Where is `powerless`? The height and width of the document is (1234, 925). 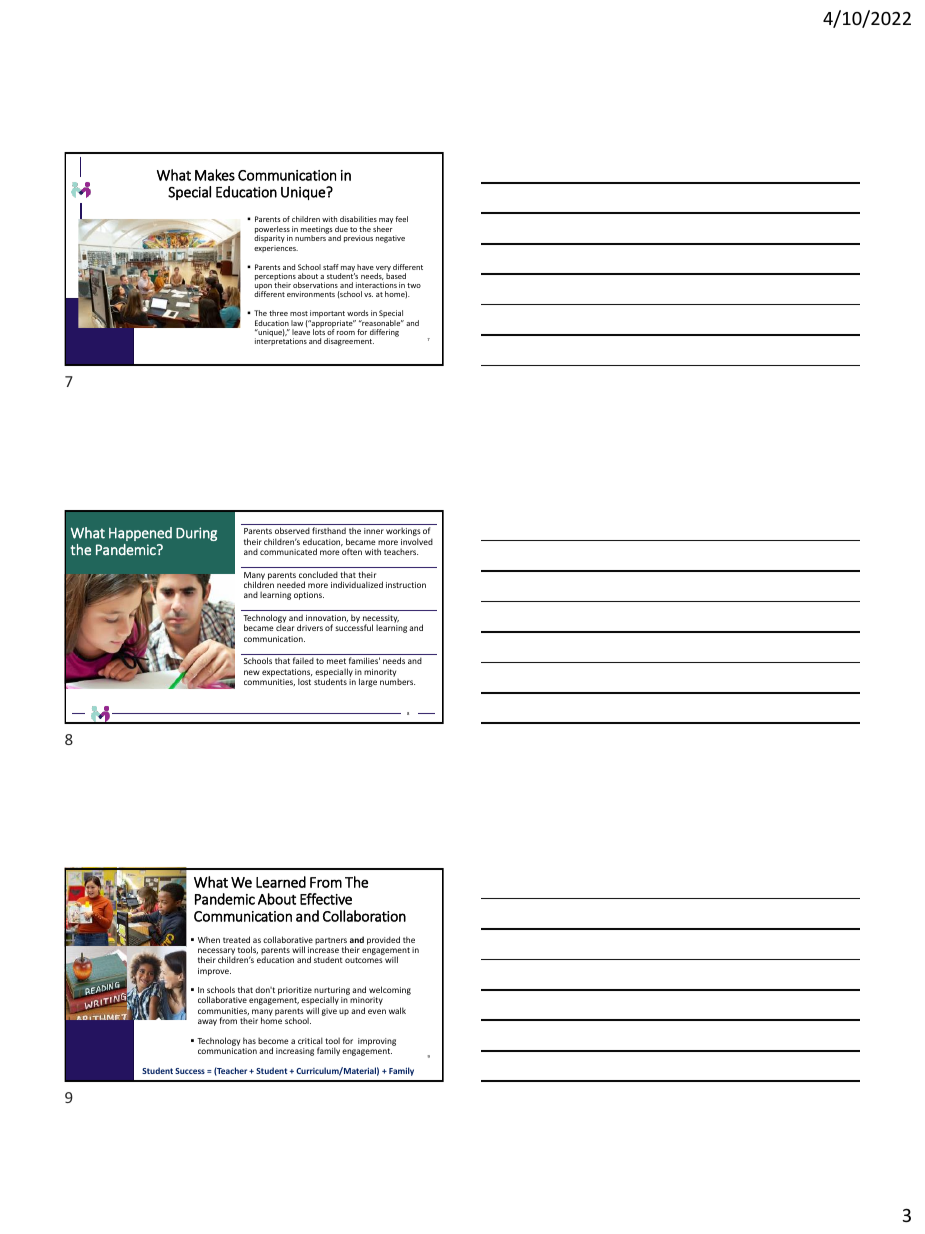
powerless is located at coordinates (272, 231).
